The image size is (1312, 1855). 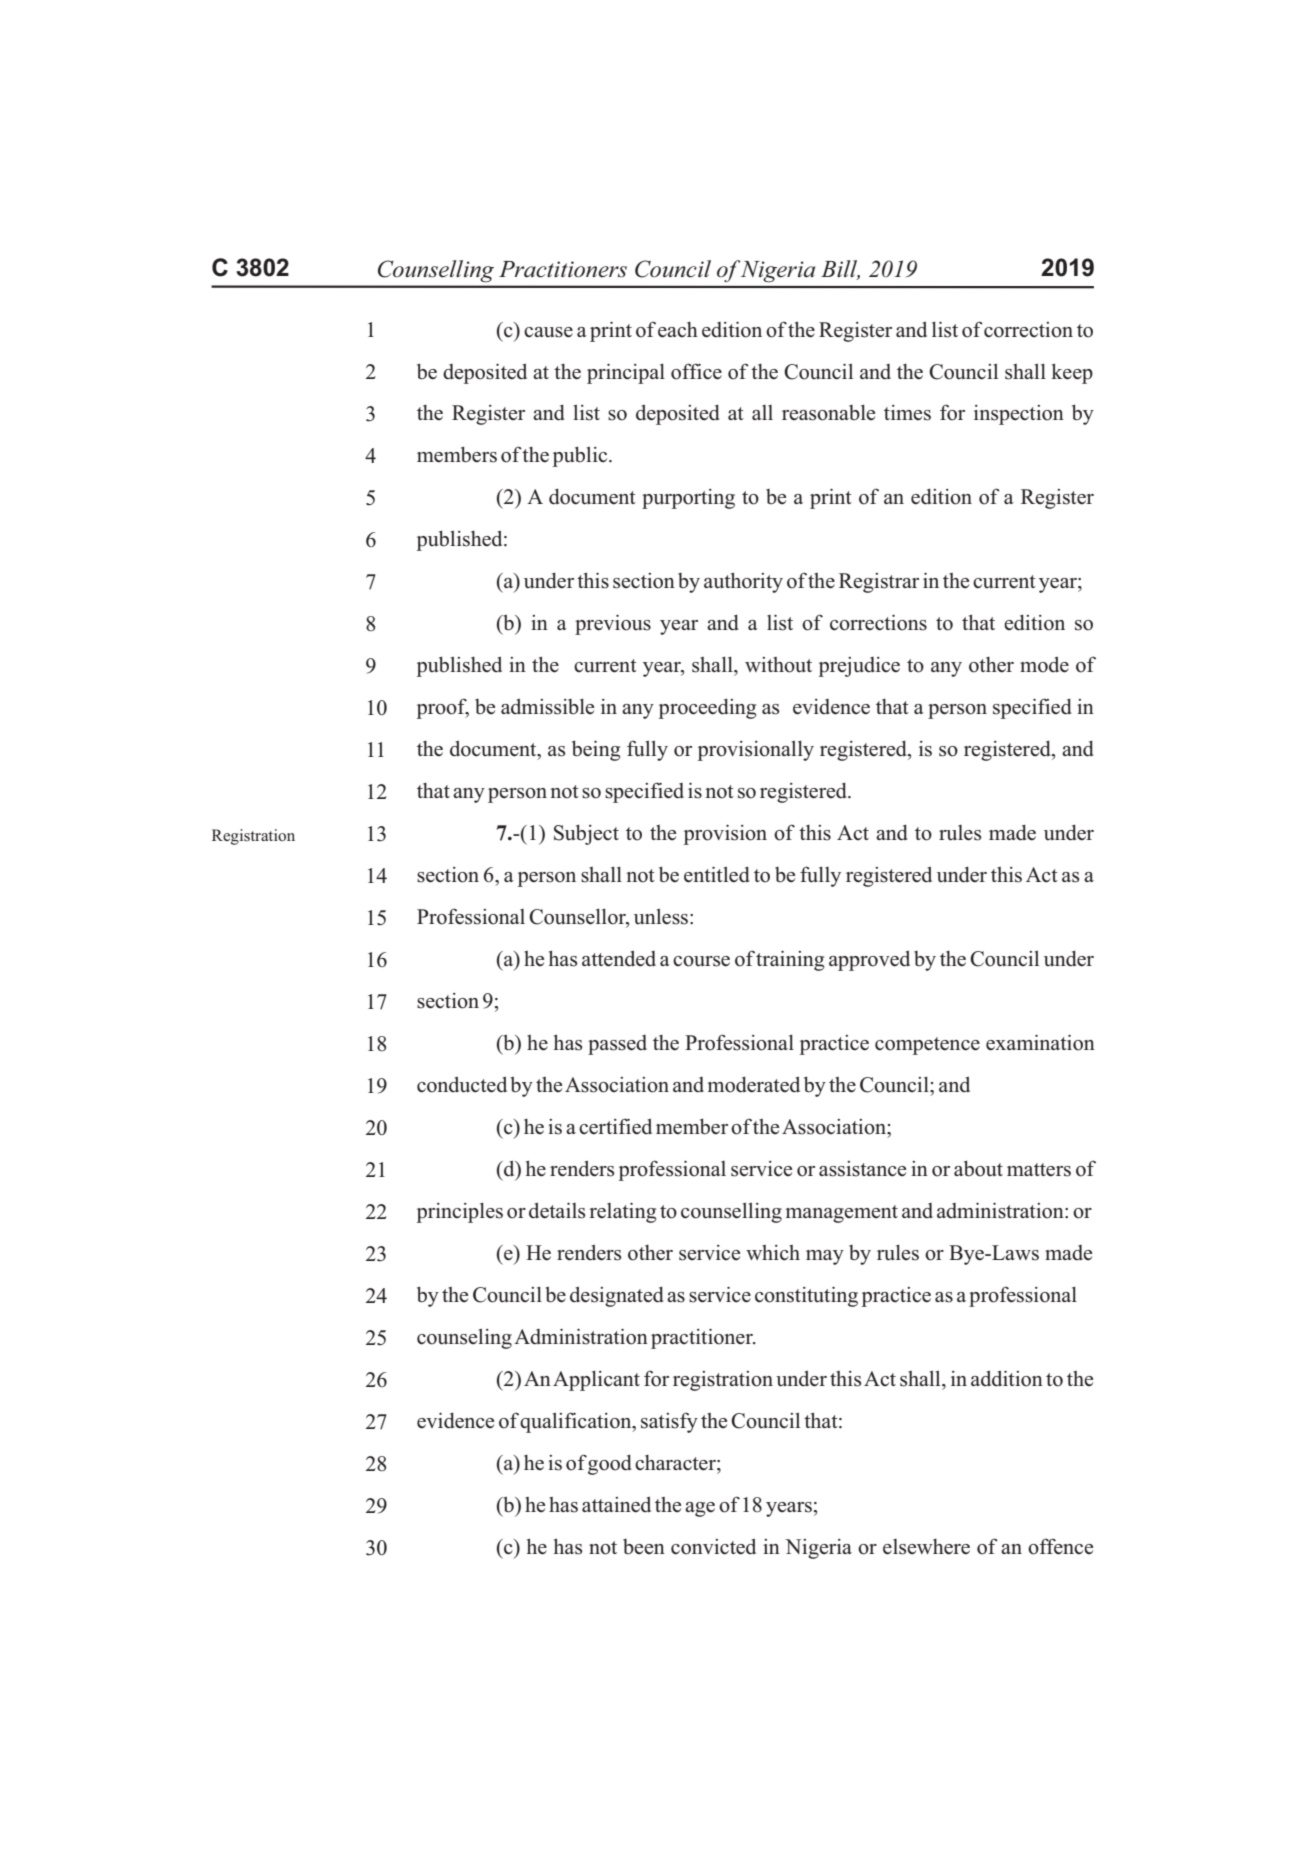 What do you see at coordinates (1072, 373) in the image?
I see `keep` at bounding box center [1072, 373].
